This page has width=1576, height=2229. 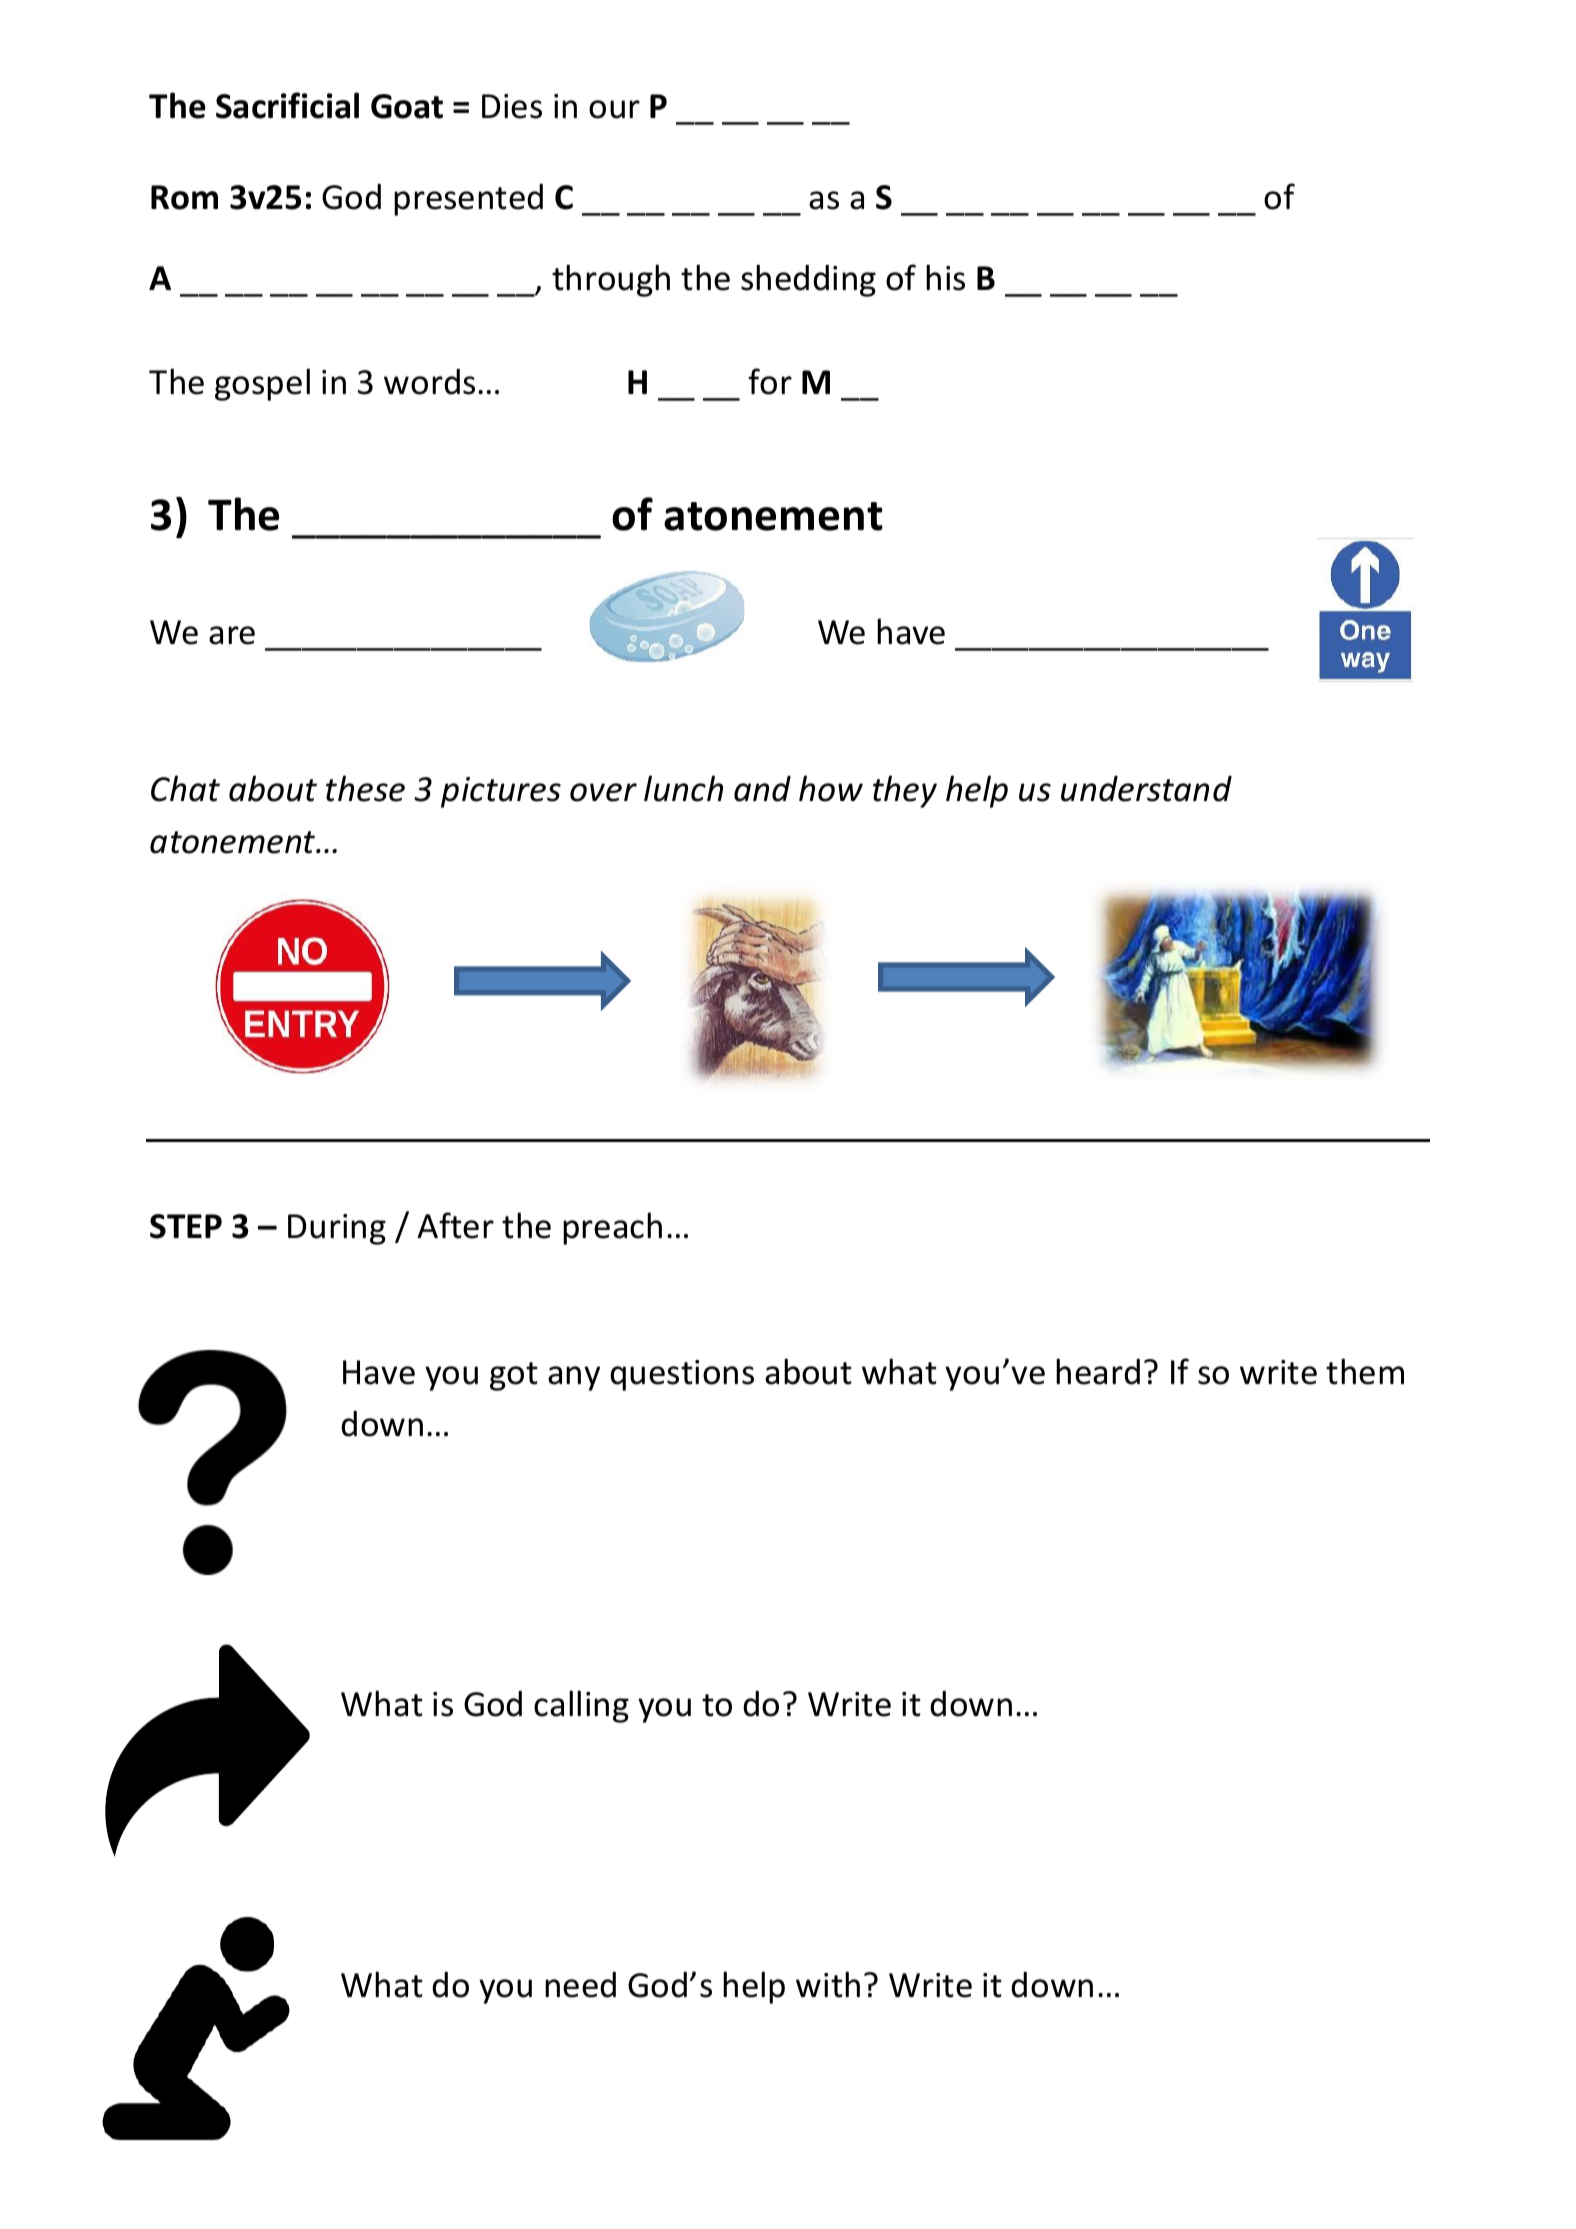 What do you see at coordinates (580, 1985) in the page?
I see `need` at bounding box center [580, 1985].
